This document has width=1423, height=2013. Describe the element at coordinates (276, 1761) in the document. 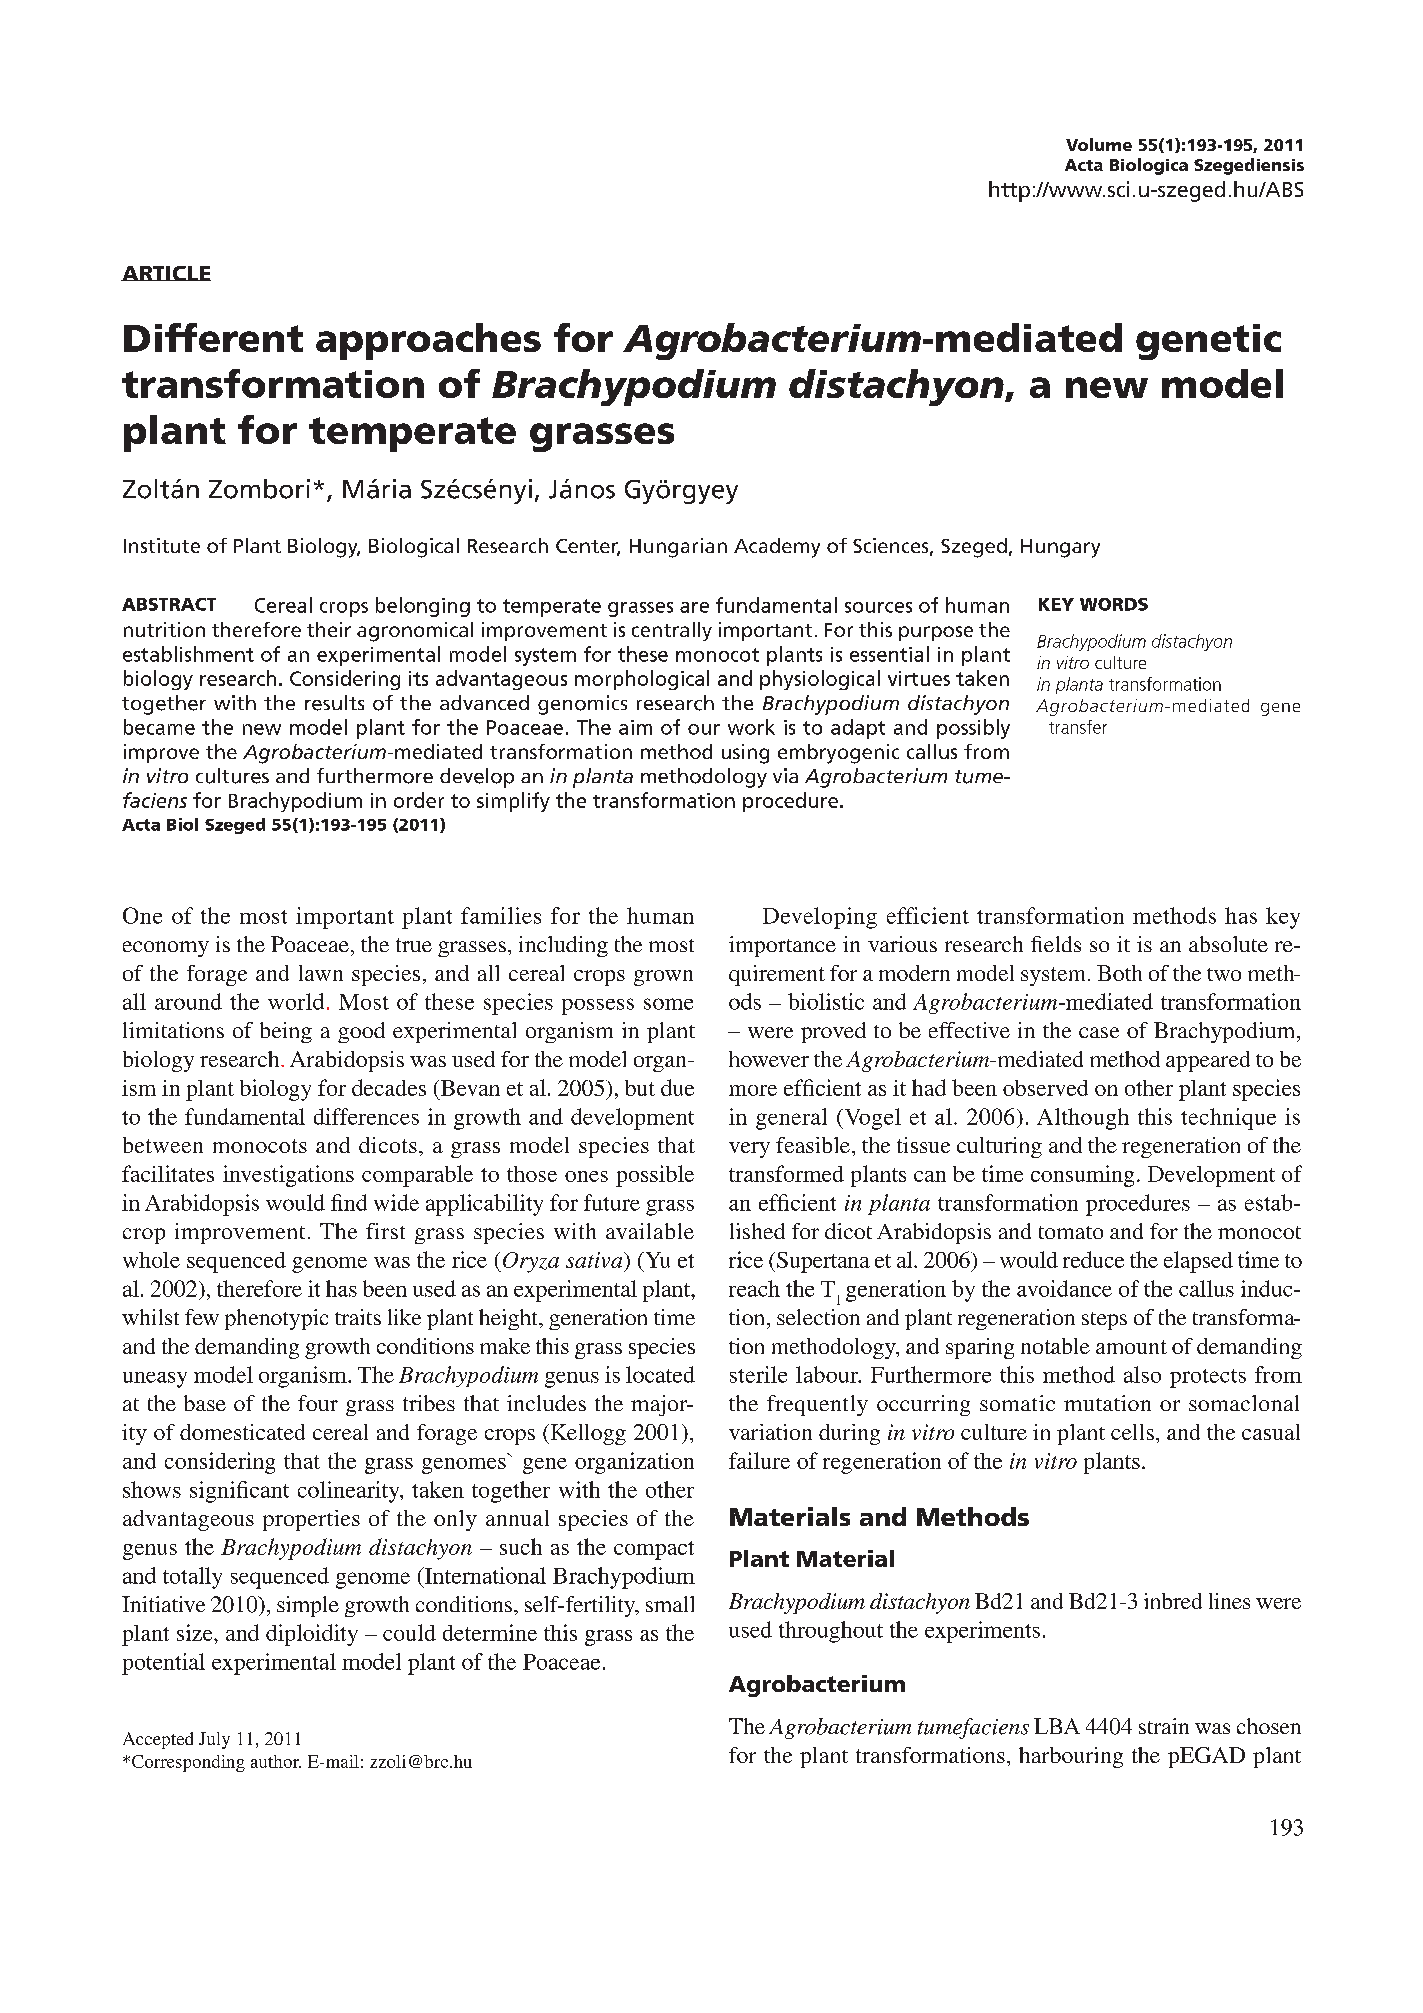

I see `author` at that location.
